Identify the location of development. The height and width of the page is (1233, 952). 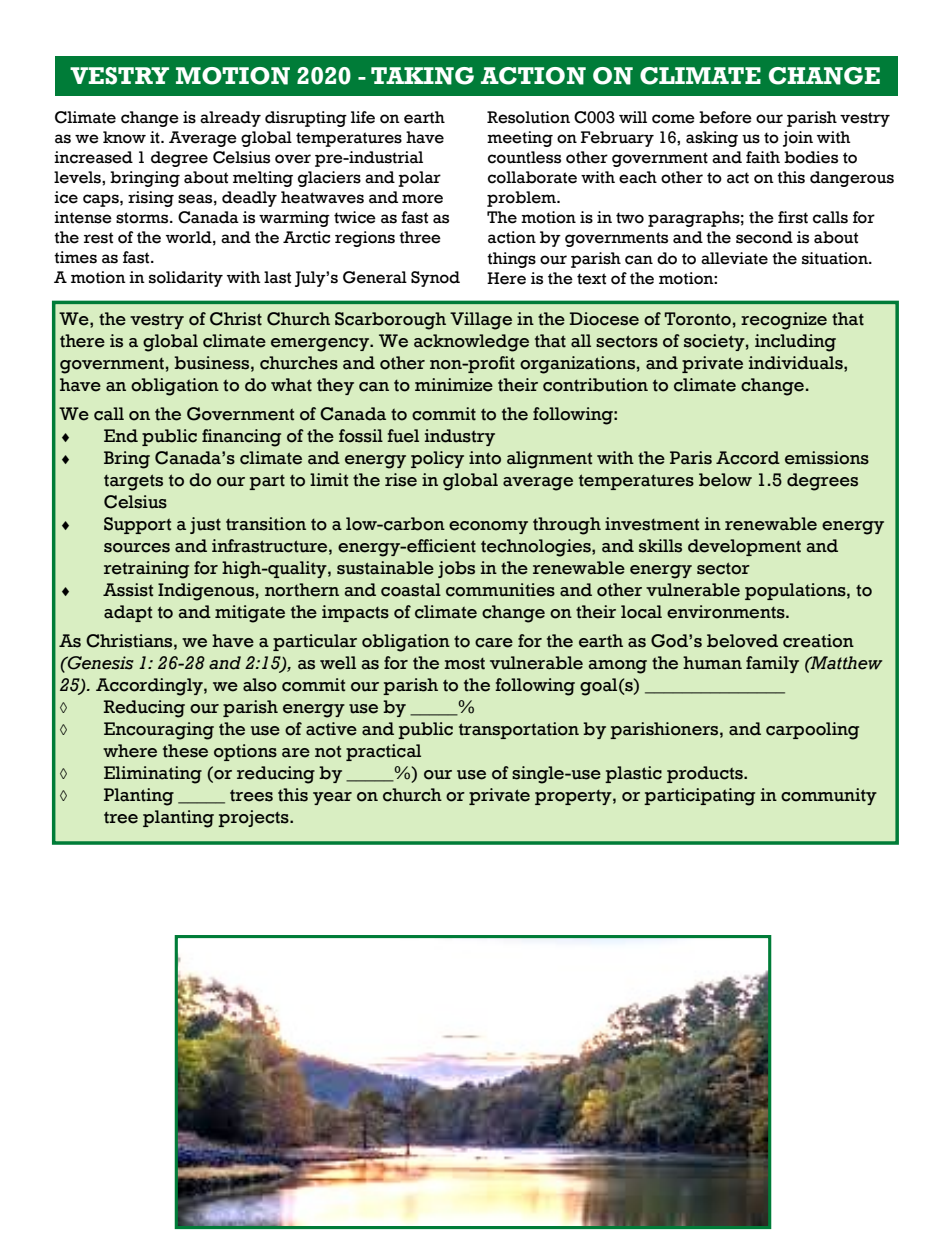
(744, 547).
